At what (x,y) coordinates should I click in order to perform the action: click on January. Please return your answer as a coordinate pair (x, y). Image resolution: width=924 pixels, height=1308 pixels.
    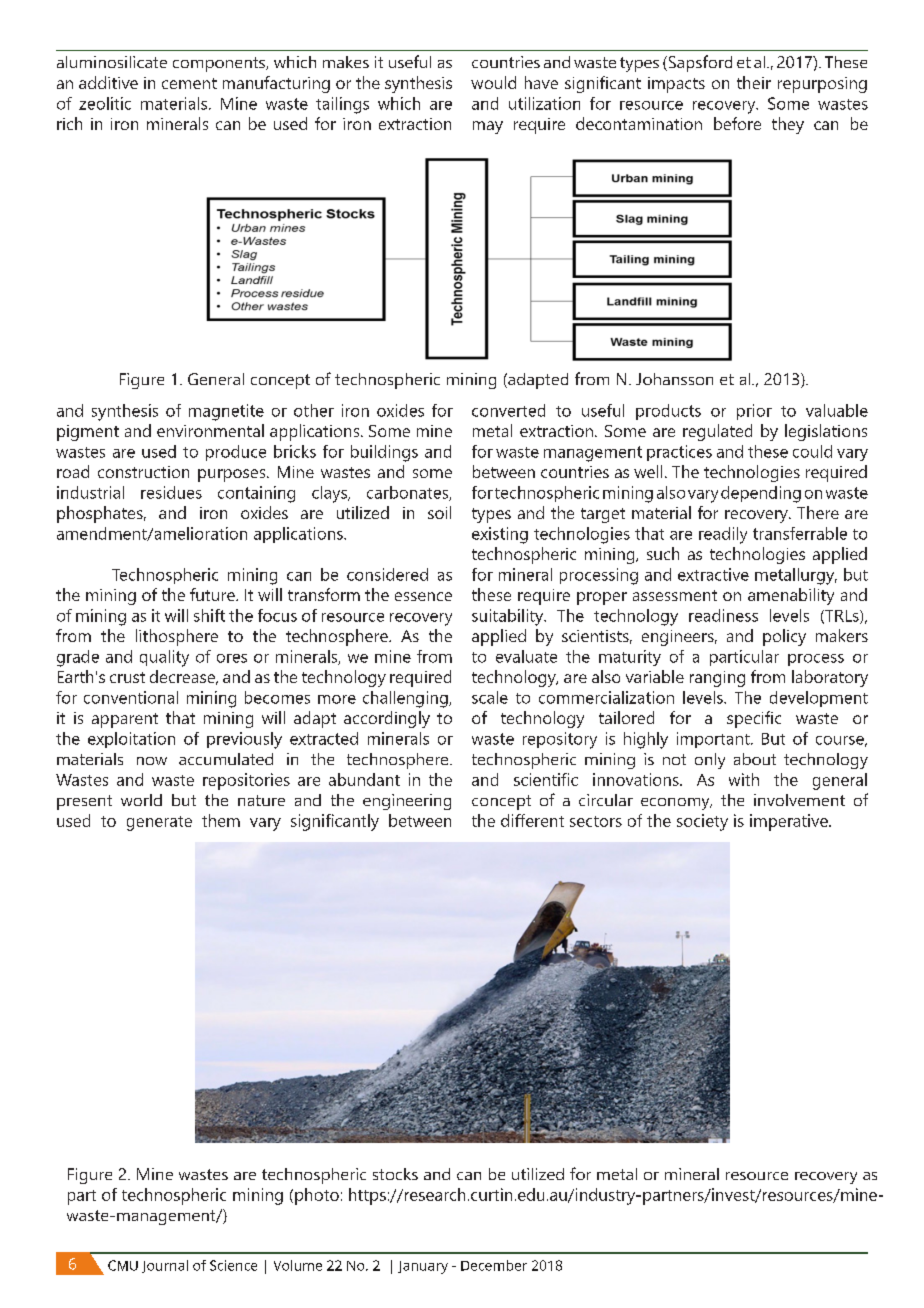
    Looking at the image, I should click on (423, 1267).
